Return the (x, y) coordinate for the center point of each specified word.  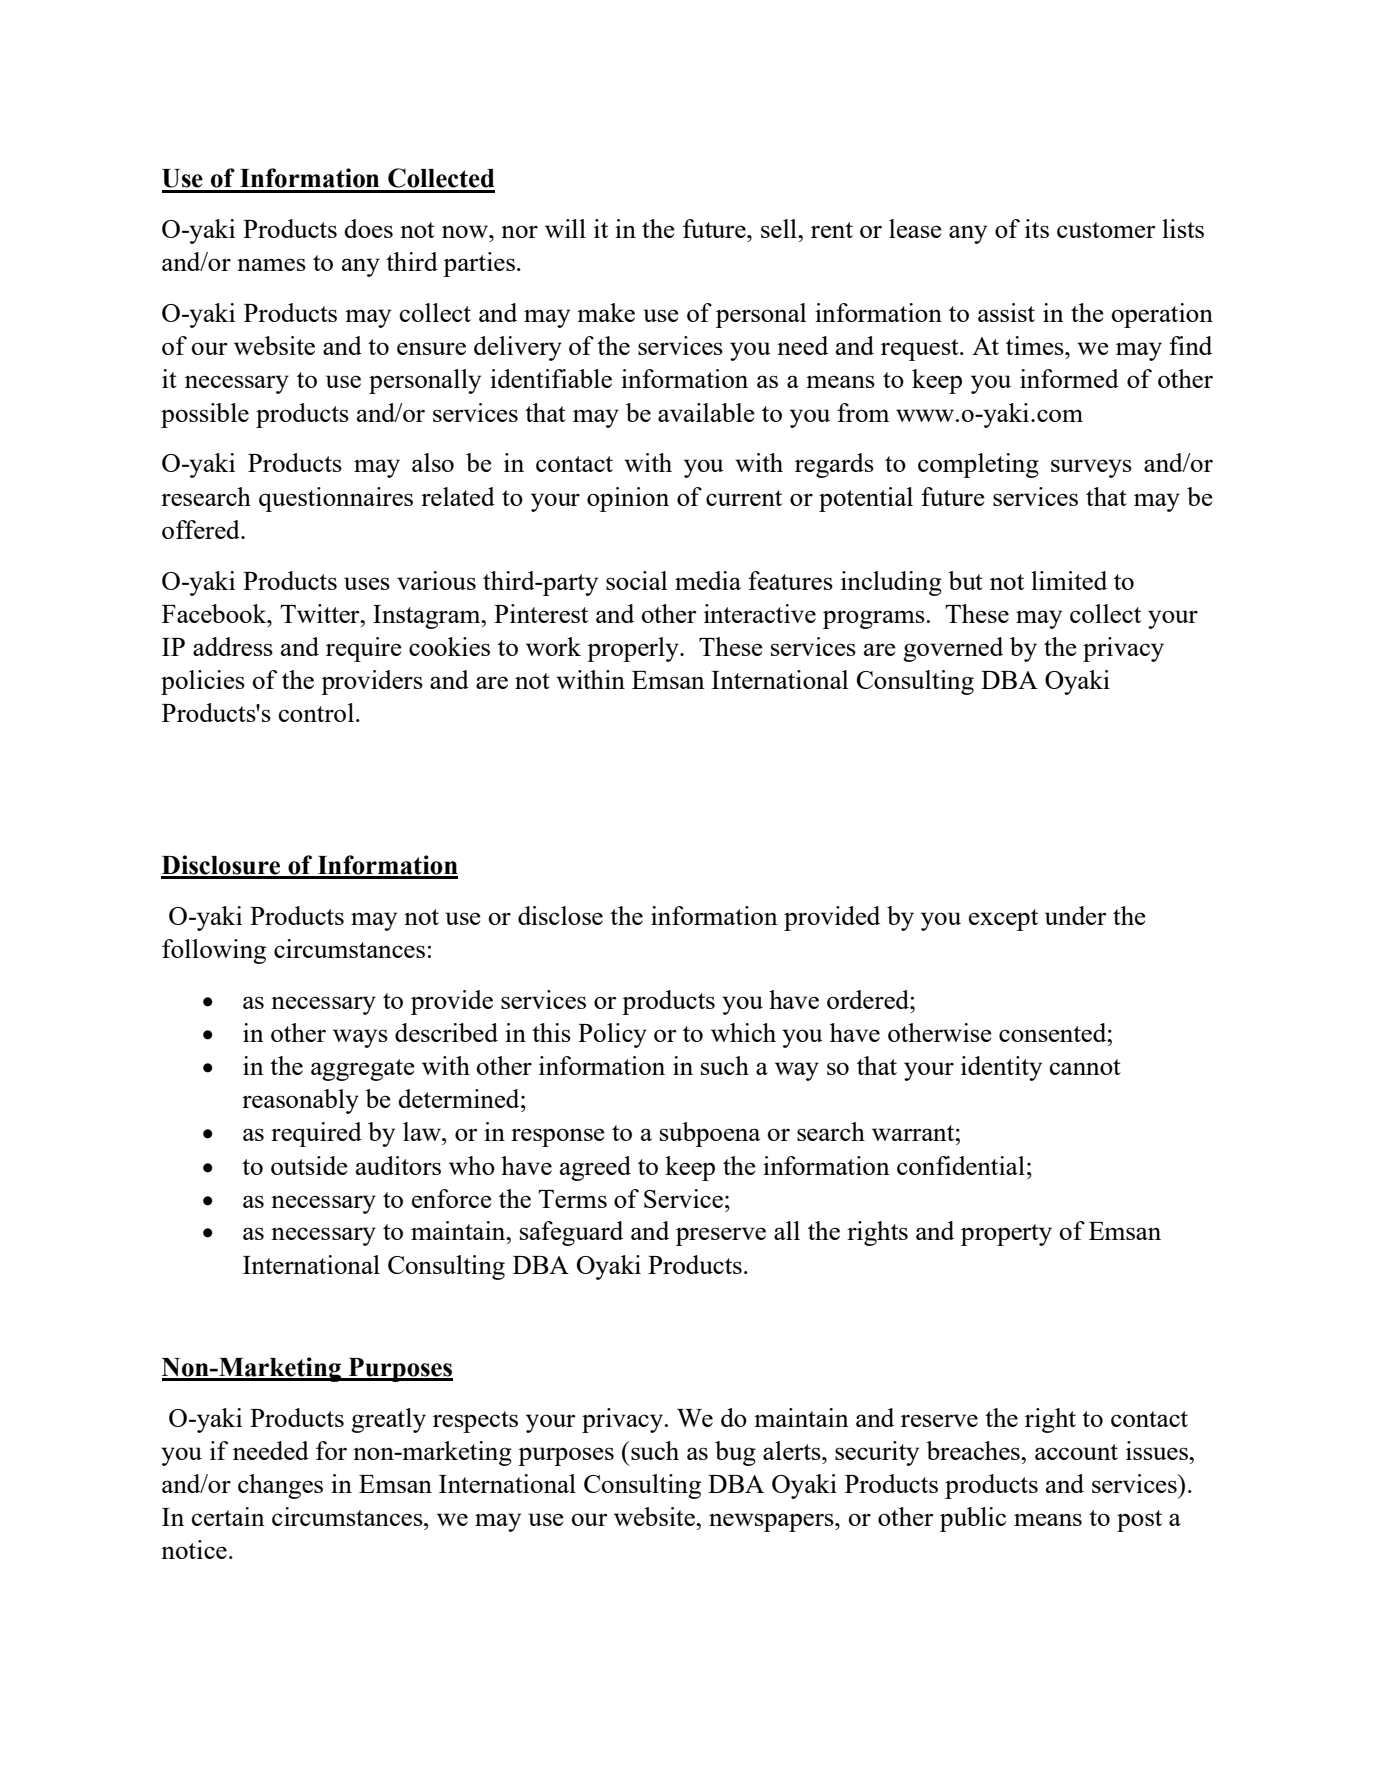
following (214, 951)
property (1006, 1235)
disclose (560, 915)
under (1076, 915)
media (708, 580)
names (271, 264)
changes (280, 1486)
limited (1069, 580)
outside (309, 1165)
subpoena (710, 1134)
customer (1106, 230)
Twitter (321, 613)
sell (780, 228)
